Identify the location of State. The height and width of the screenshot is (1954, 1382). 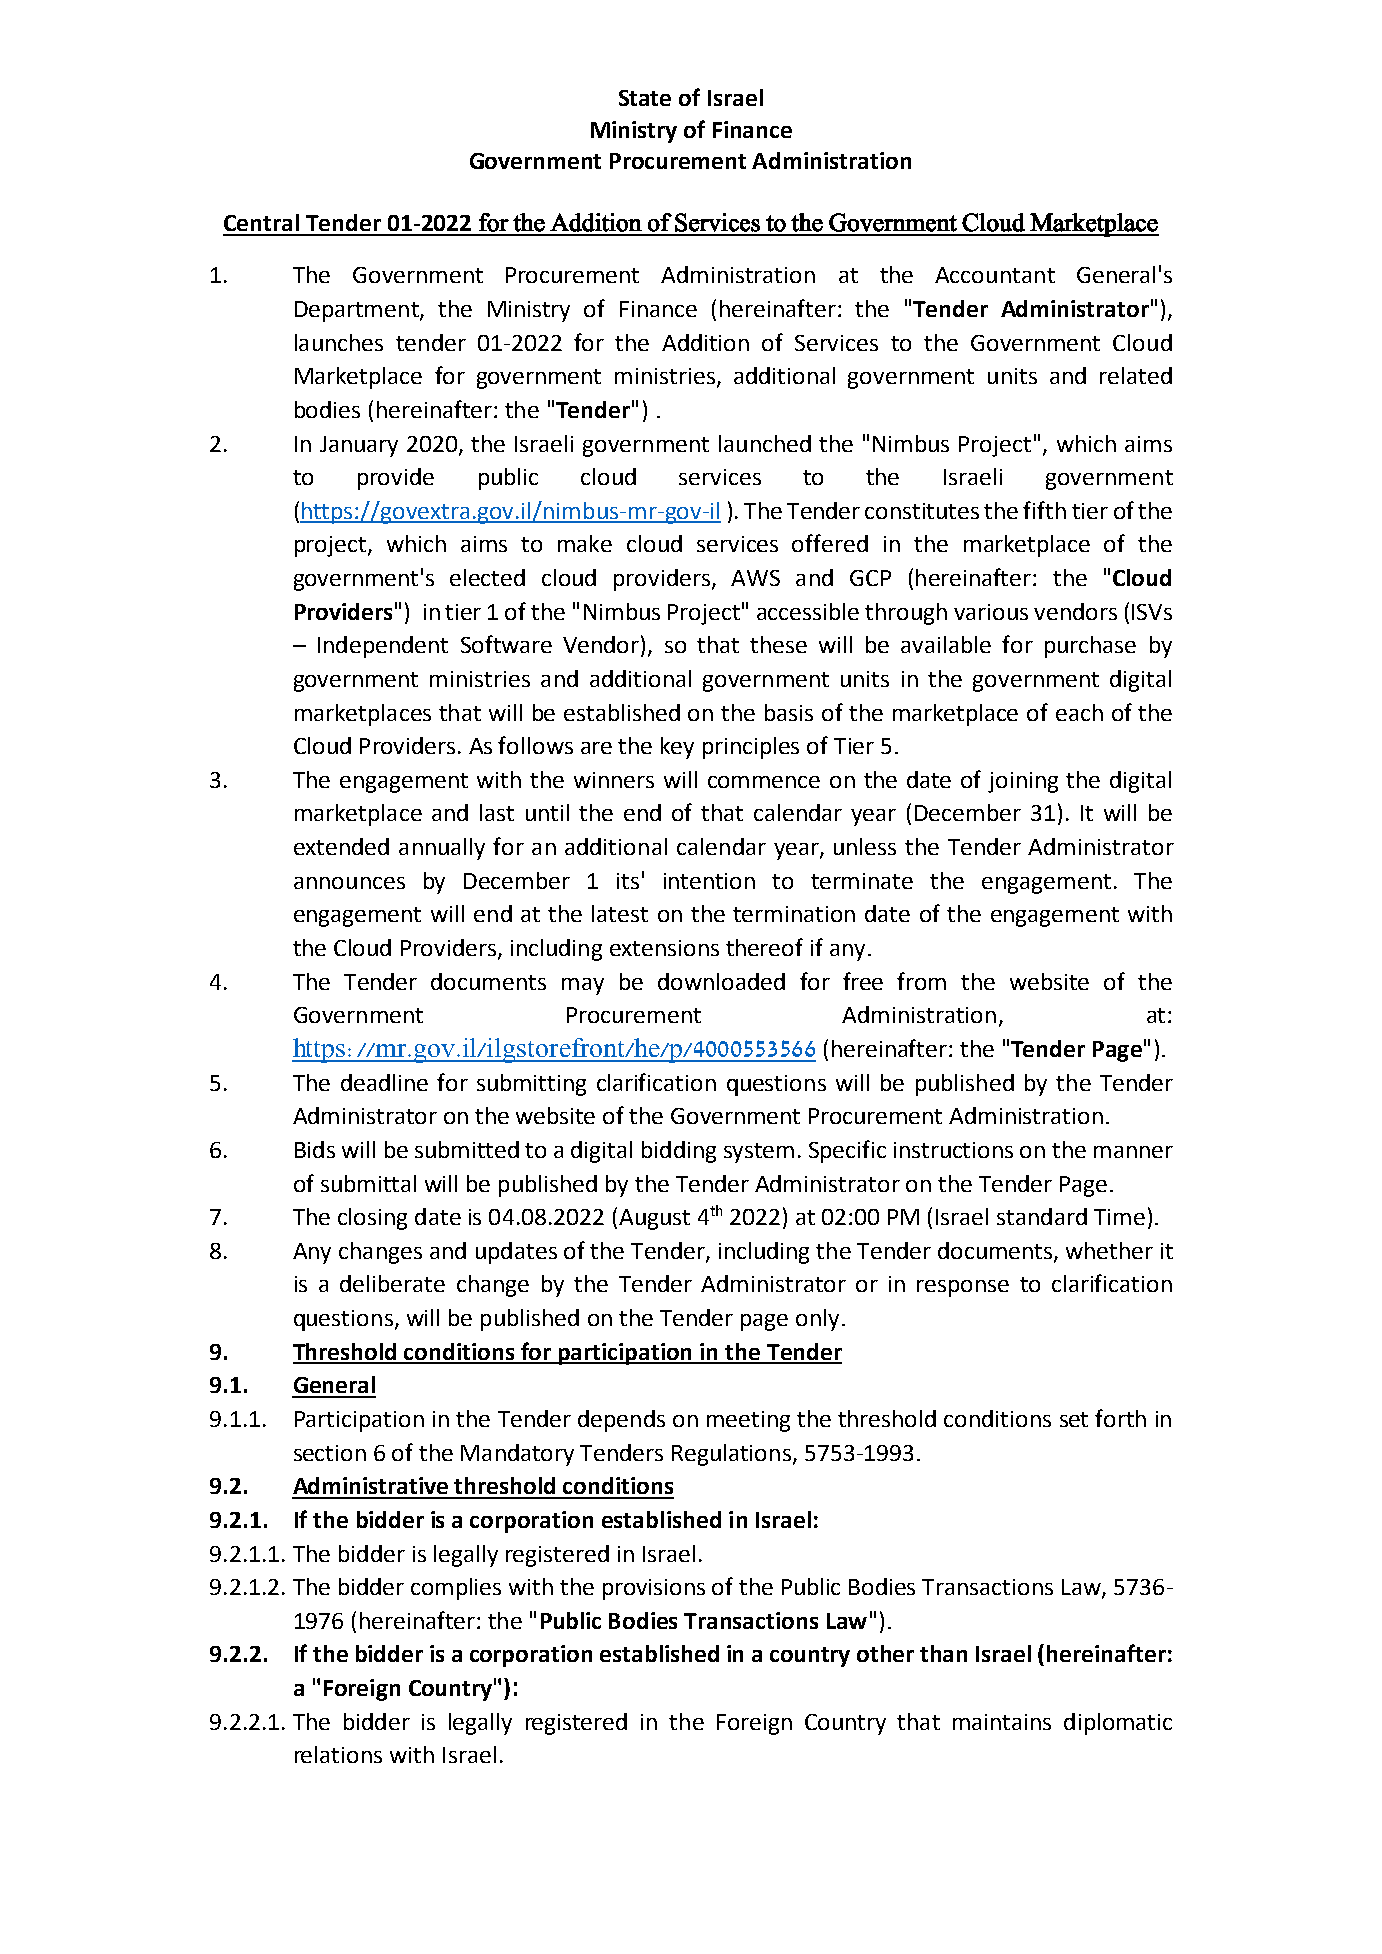
(645, 98).
